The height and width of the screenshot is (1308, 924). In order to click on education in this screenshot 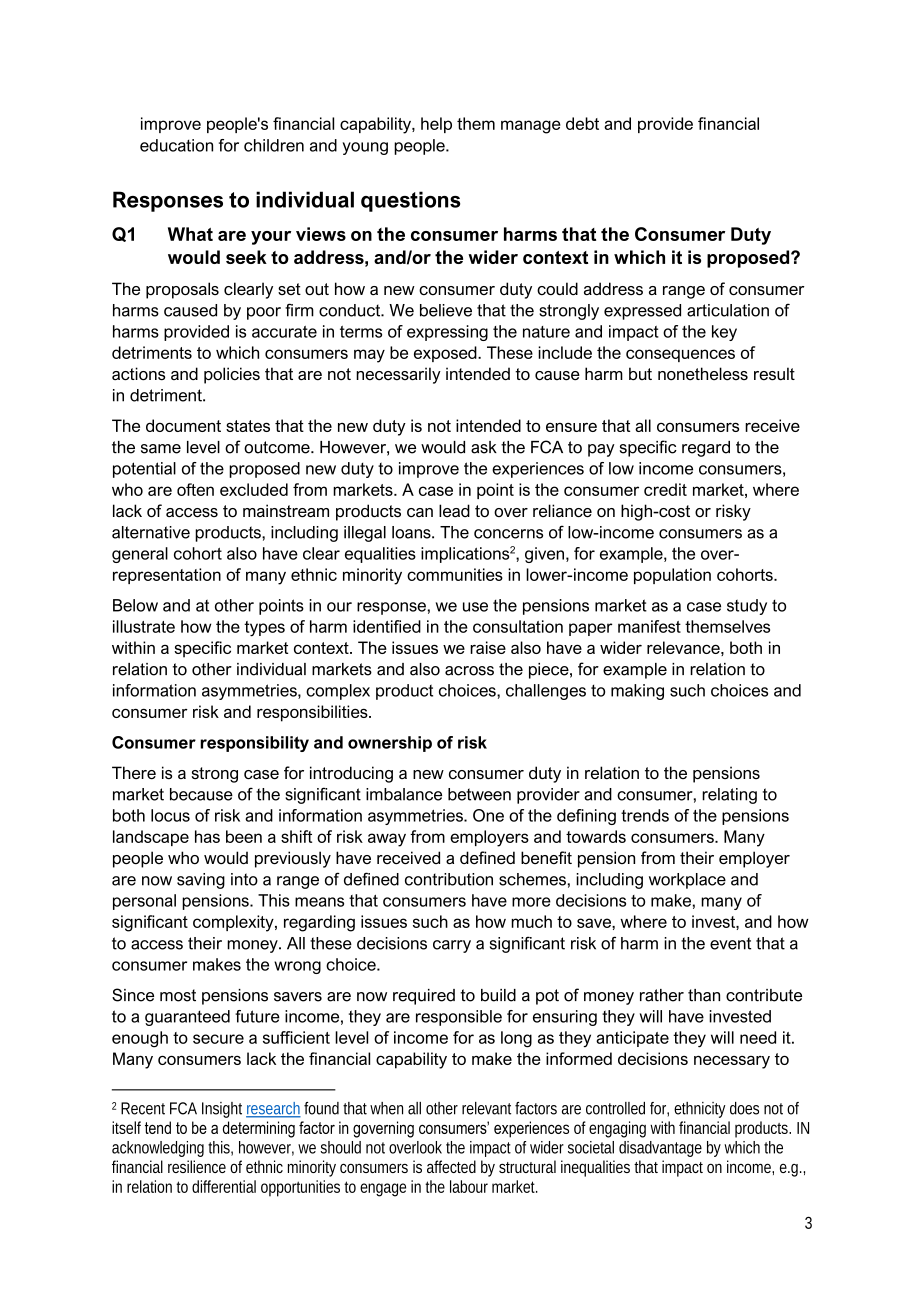, I will do `click(176, 145)`.
